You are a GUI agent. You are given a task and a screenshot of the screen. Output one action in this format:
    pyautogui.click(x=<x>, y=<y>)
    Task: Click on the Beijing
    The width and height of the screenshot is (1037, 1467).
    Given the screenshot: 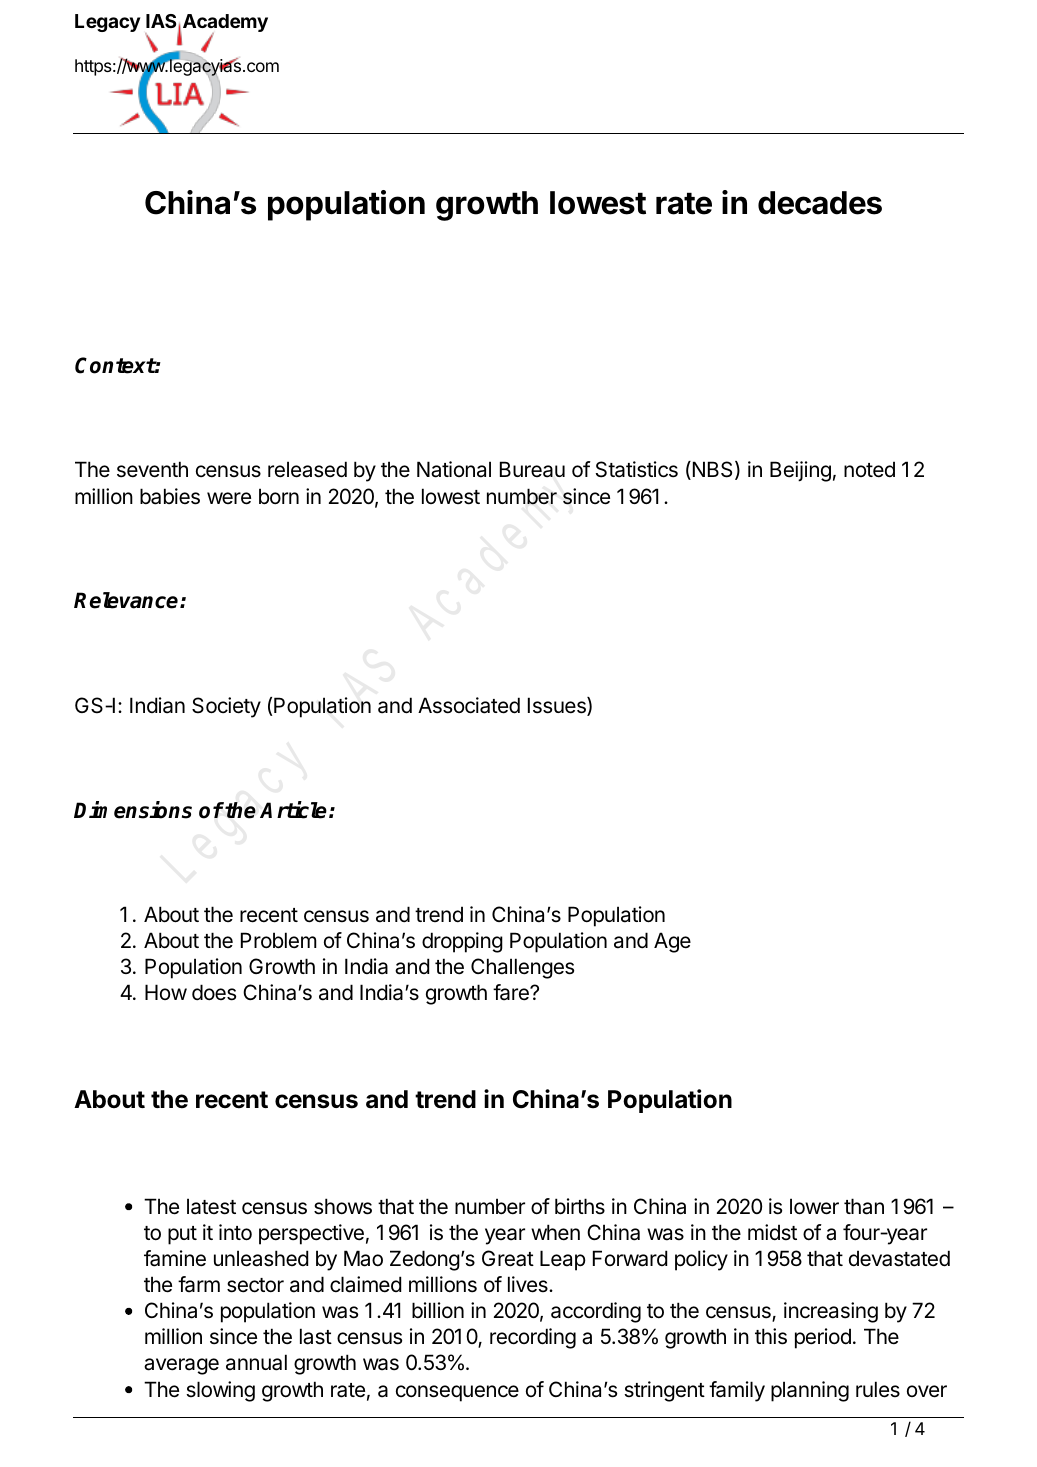 What is the action you would take?
    pyautogui.click(x=800, y=471)
